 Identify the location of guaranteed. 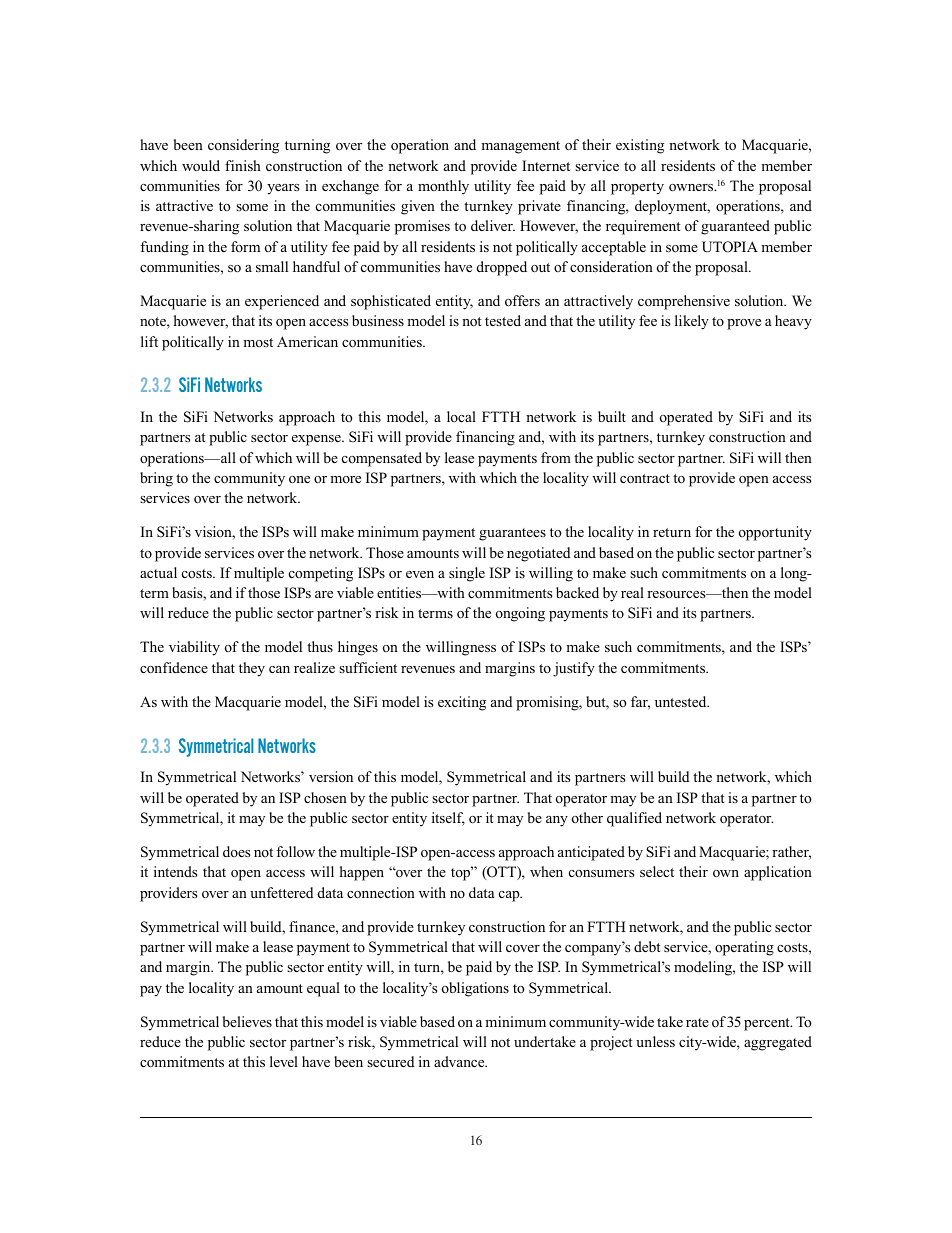
(735, 227).
